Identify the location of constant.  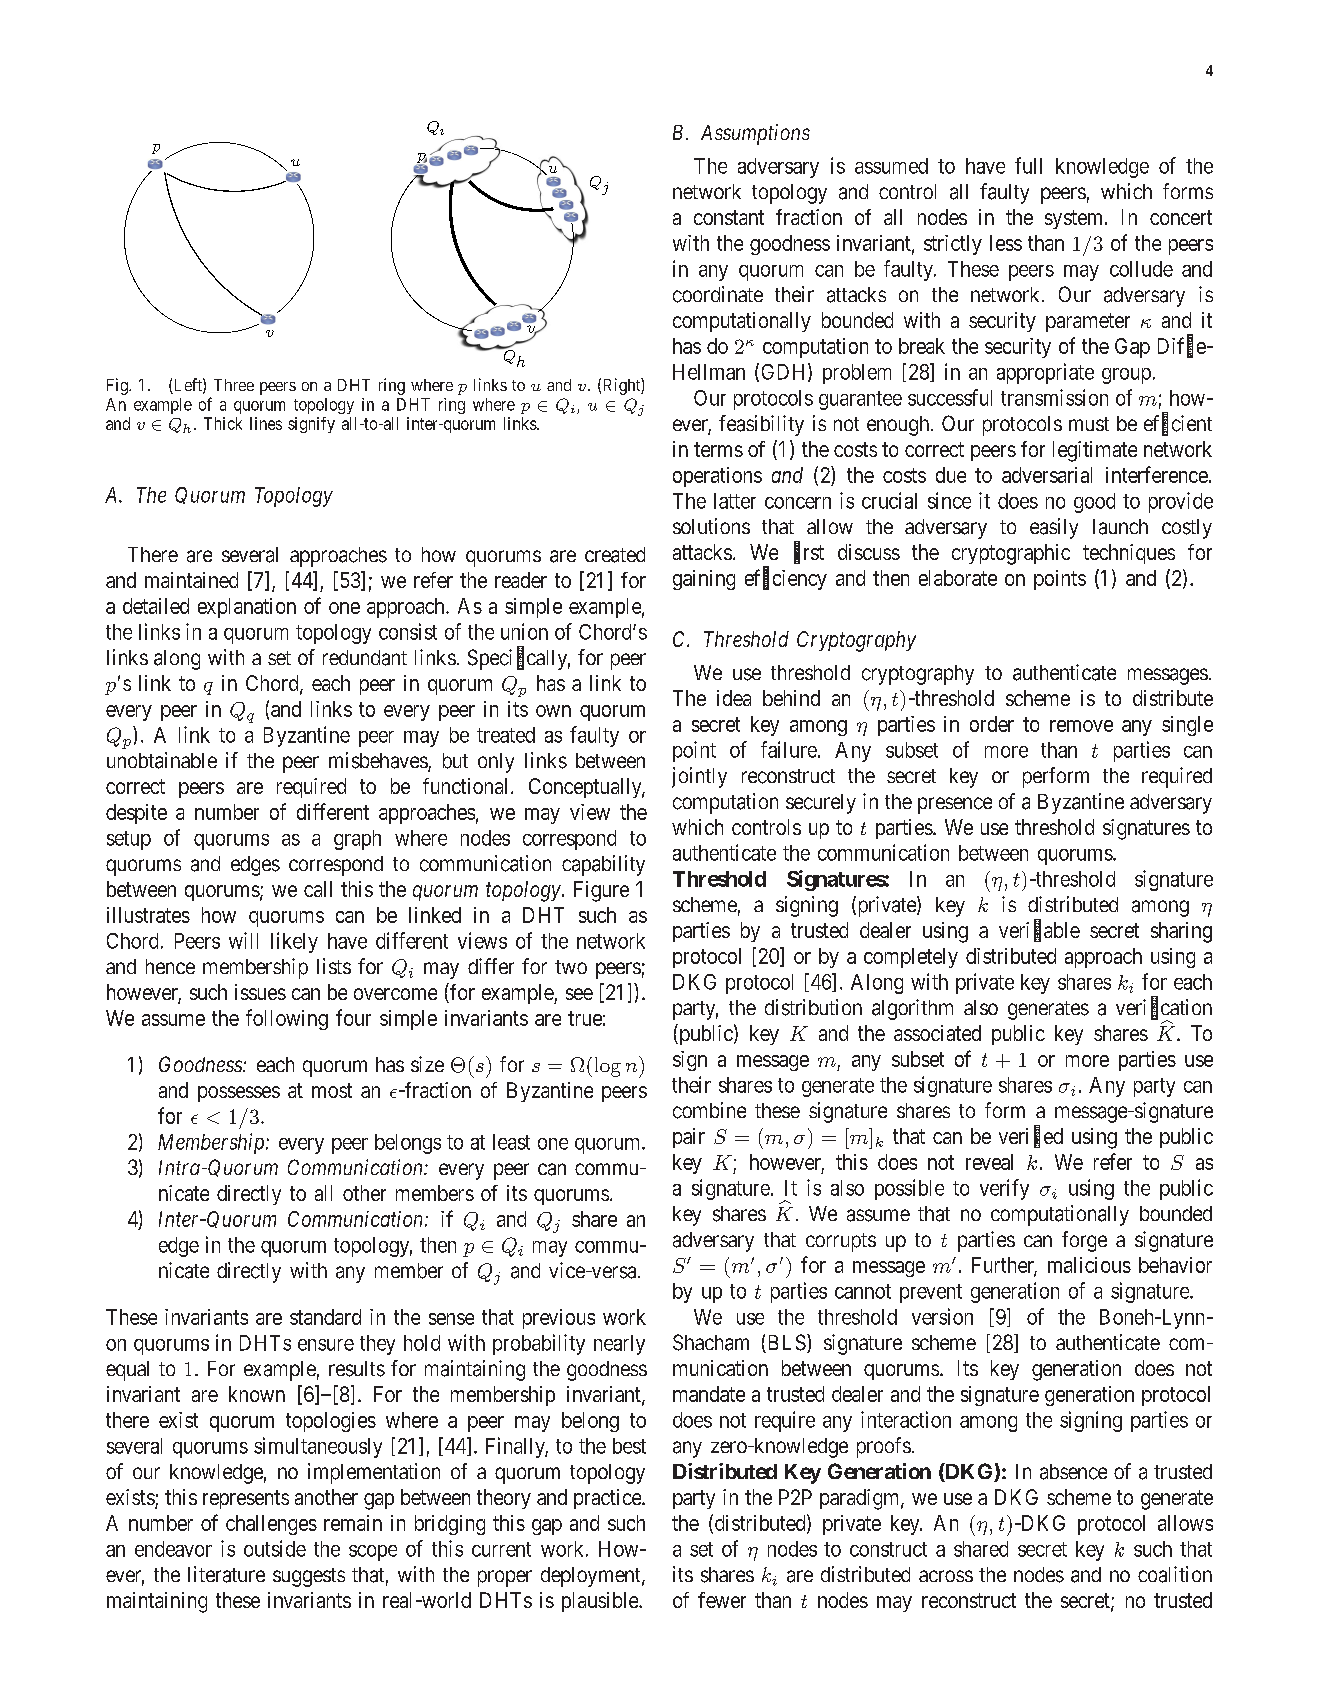
(729, 217).
